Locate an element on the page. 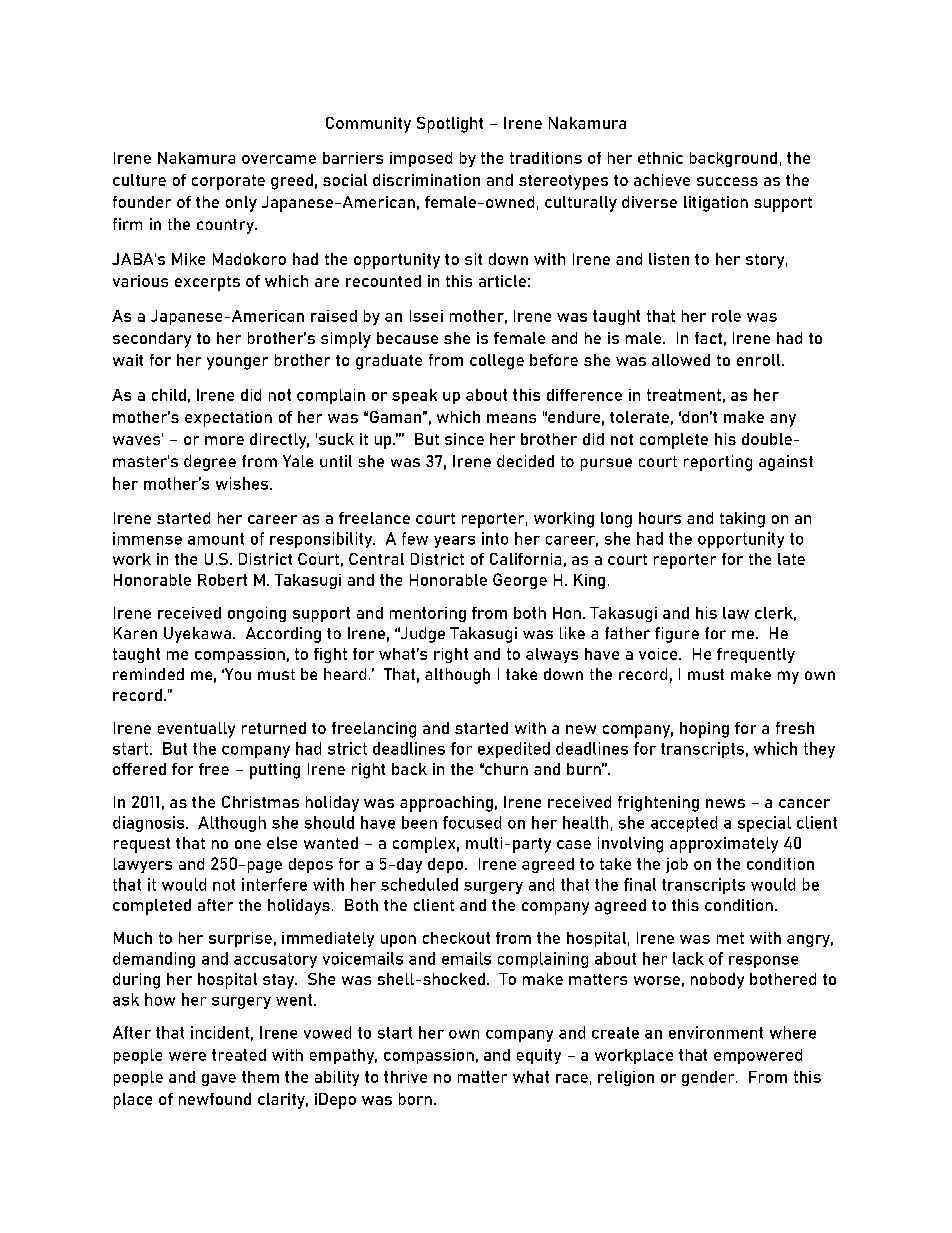  success is located at coordinates (727, 181).
